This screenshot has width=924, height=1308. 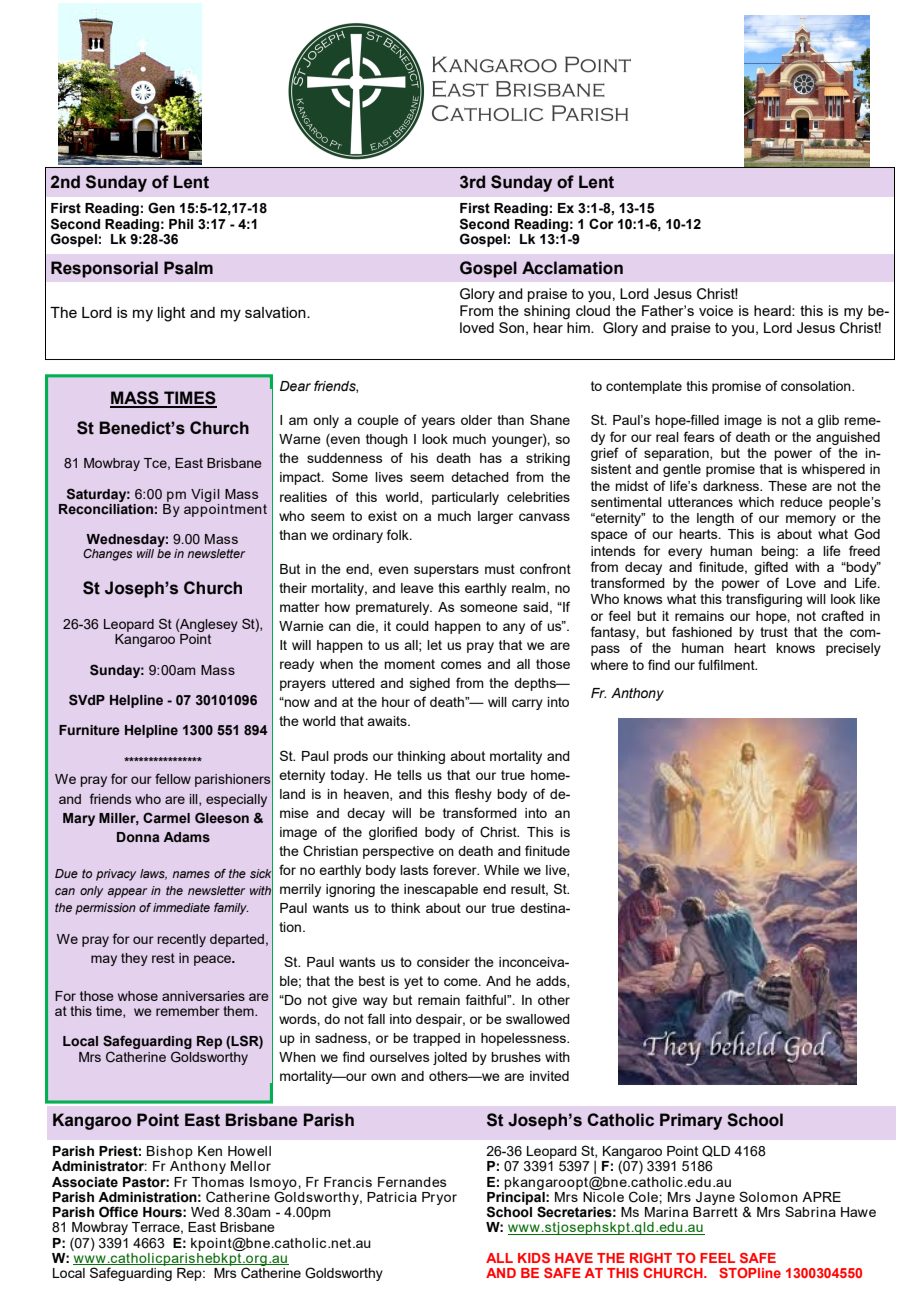 I want to click on fulfilment, so click(x=727, y=664).
